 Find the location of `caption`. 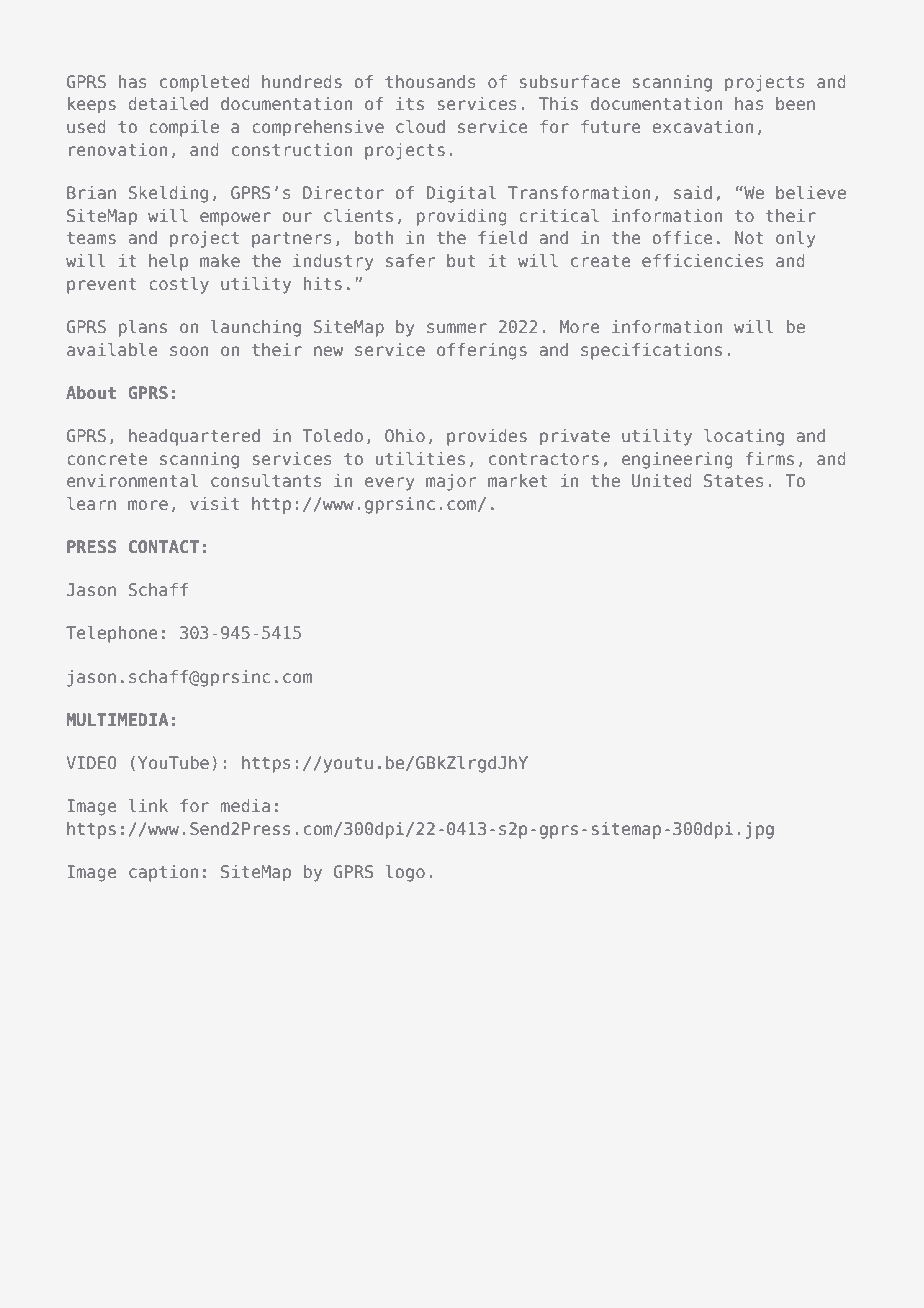

caption is located at coordinates (163, 873).
